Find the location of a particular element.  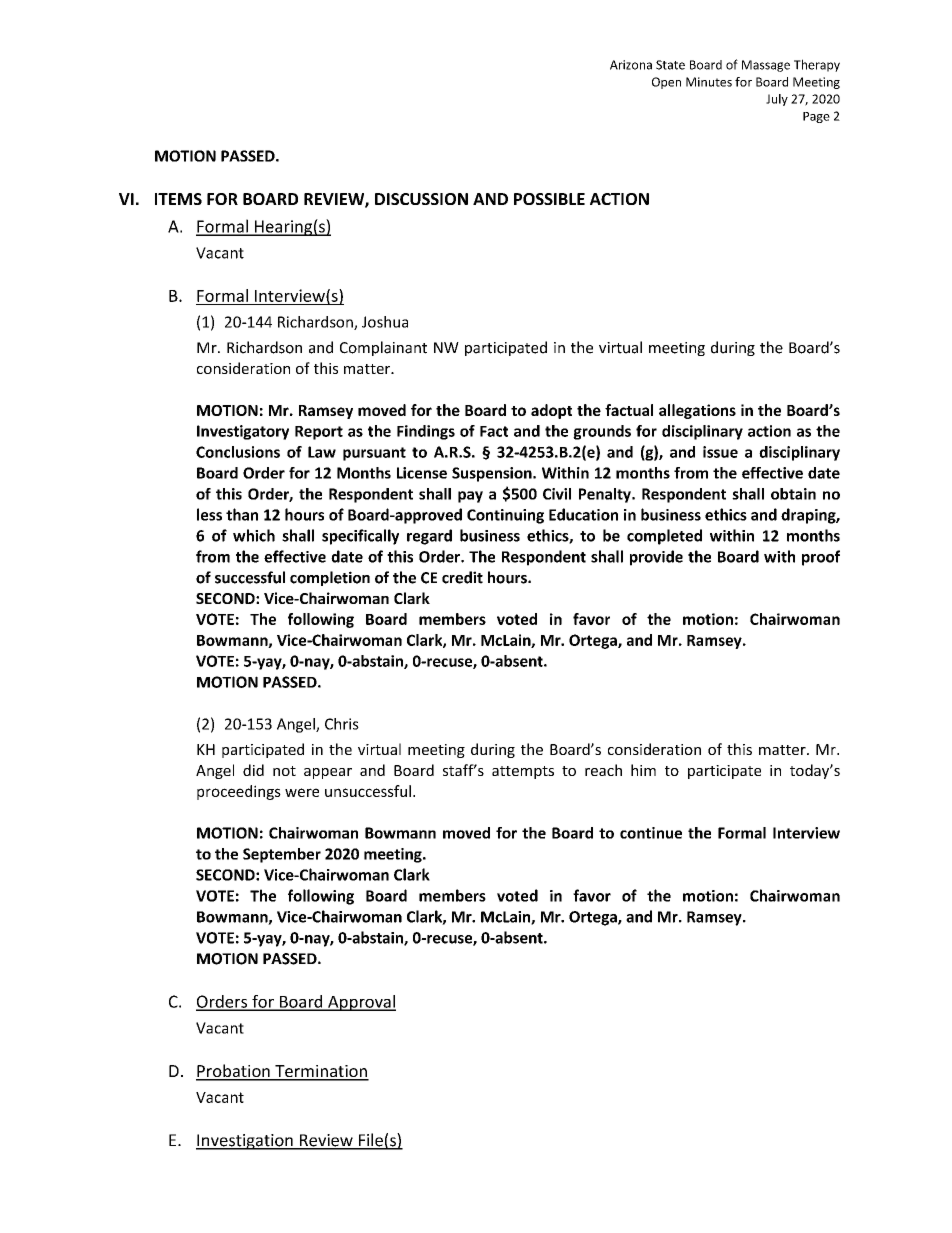

completion is located at coordinates (330, 578).
